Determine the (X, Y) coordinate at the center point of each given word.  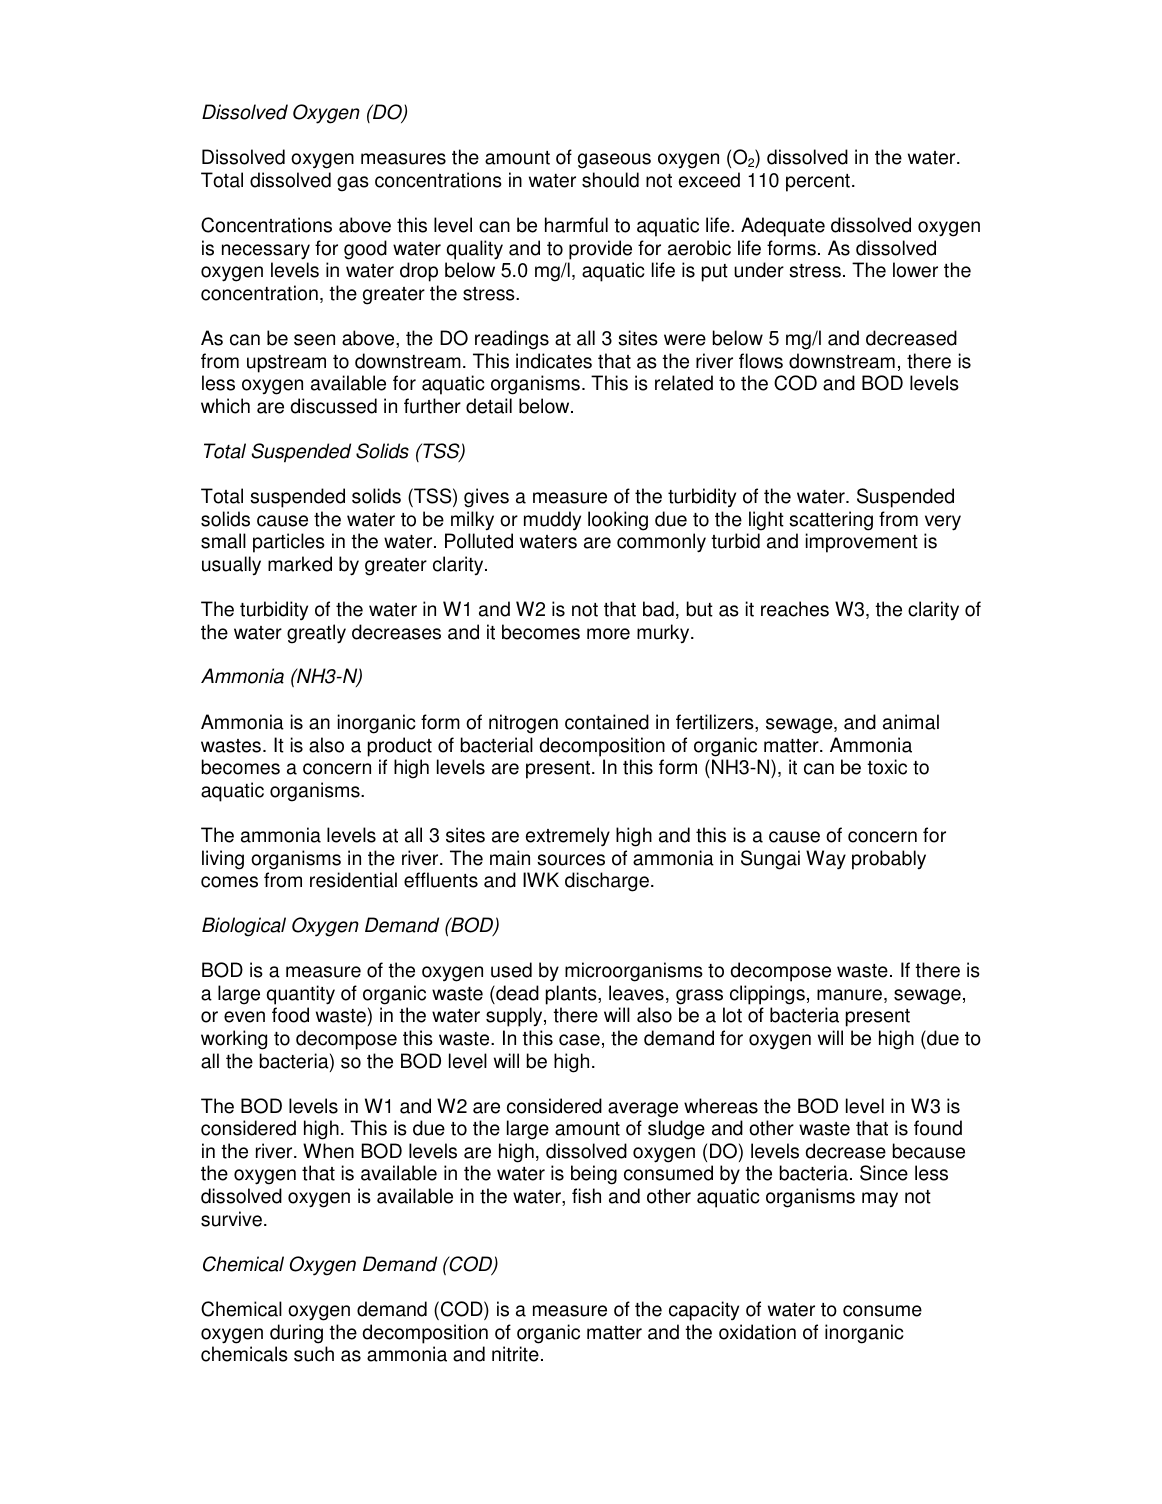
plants (572, 995)
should (610, 180)
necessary (266, 252)
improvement (861, 543)
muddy (552, 520)
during (296, 1334)
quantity (301, 995)
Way (826, 860)
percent (818, 183)
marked (300, 564)
